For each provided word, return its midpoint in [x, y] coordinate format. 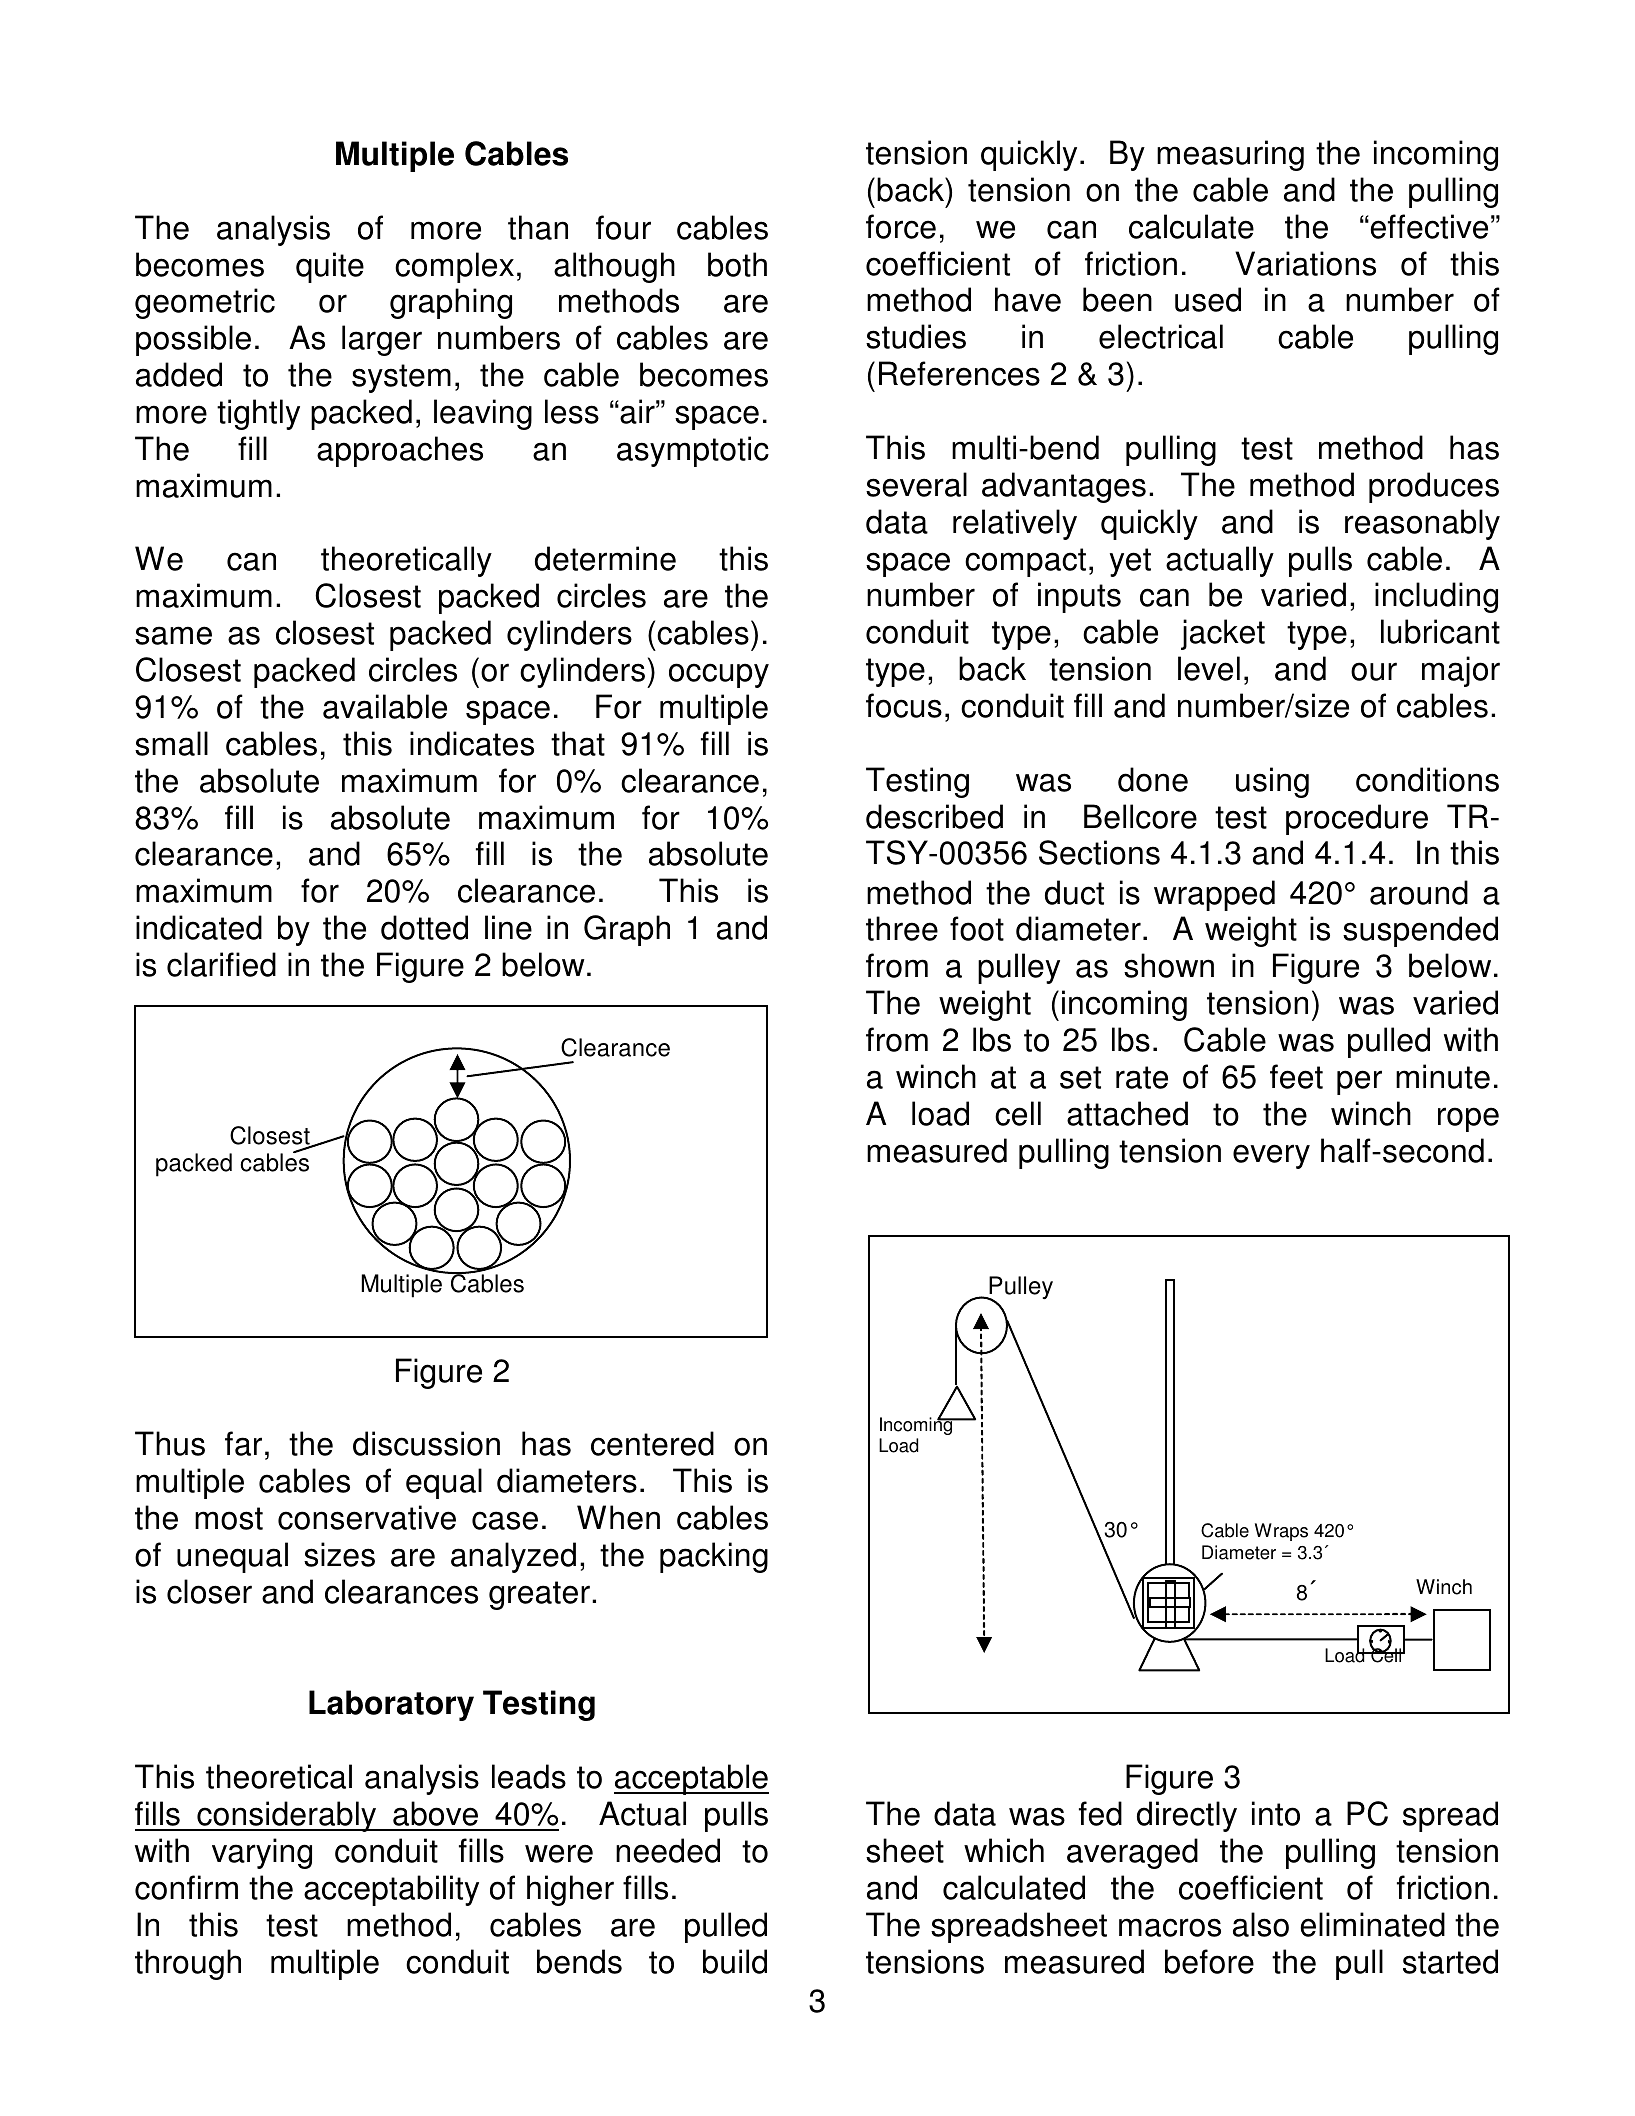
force [901, 226]
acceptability [391, 1890]
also [1261, 1924]
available [385, 706]
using [1272, 782]
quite [330, 267]
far [243, 1443]
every [1271, 1156]
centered [652, 1443]
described [934, 816]
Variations [1305, 263]
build [735, 1961]
